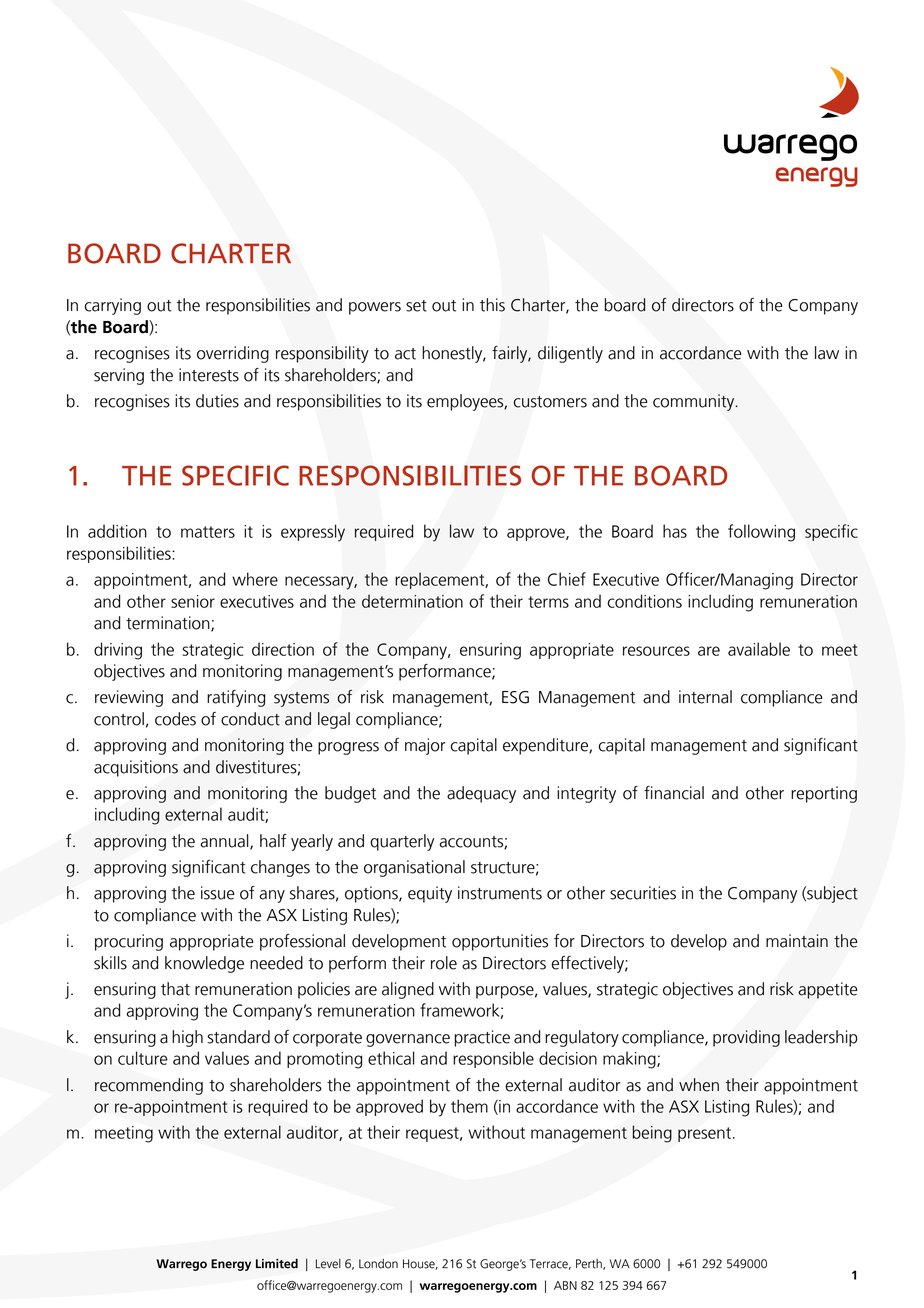 The image size is (924, 1308). I want to click on issue, so click(218, 893).
